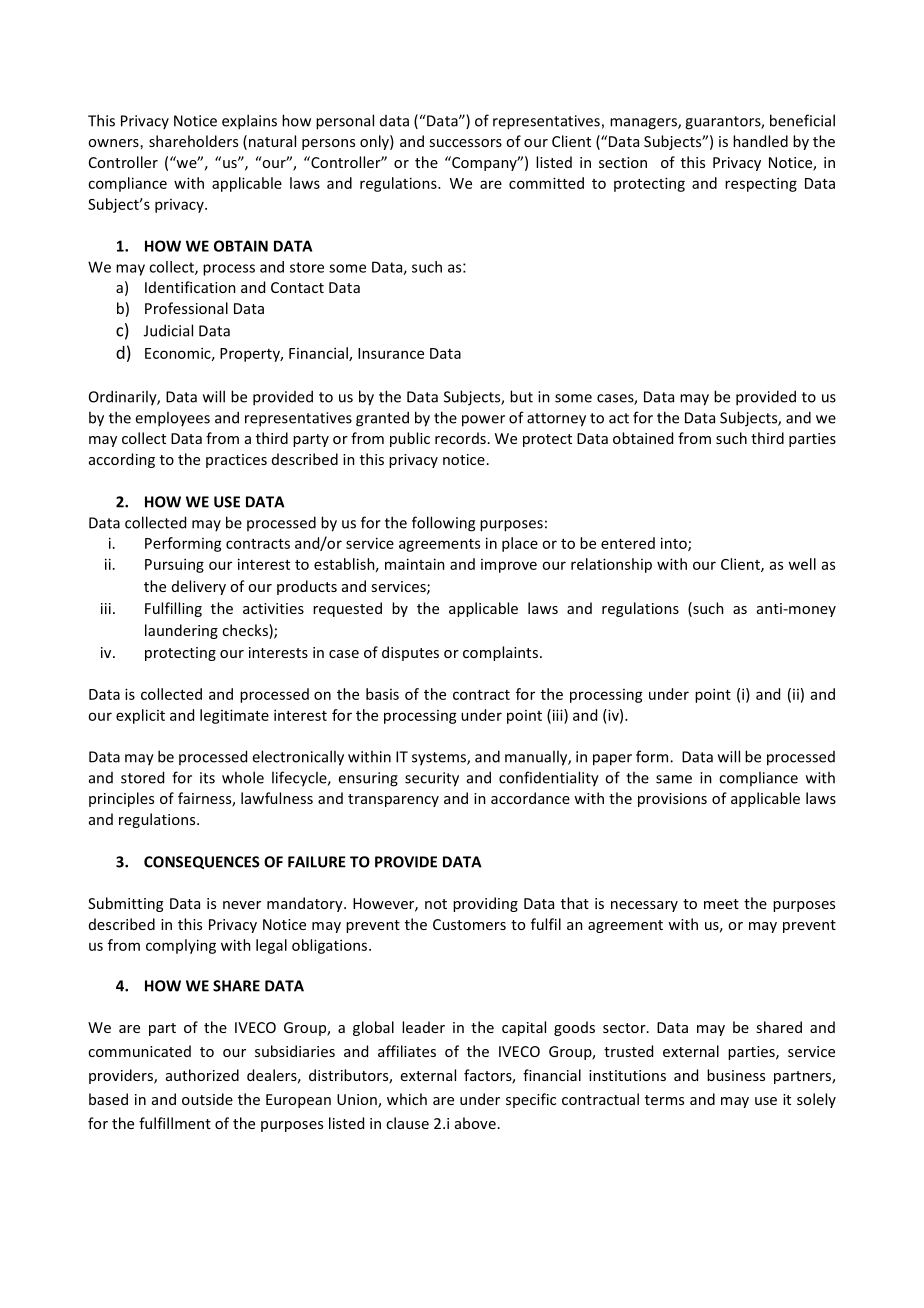 Image resolution: width=924 pixels, height=1308 pixels. Describe the element at coordinates (465, 143) in the image. I see `successors` at that location.
